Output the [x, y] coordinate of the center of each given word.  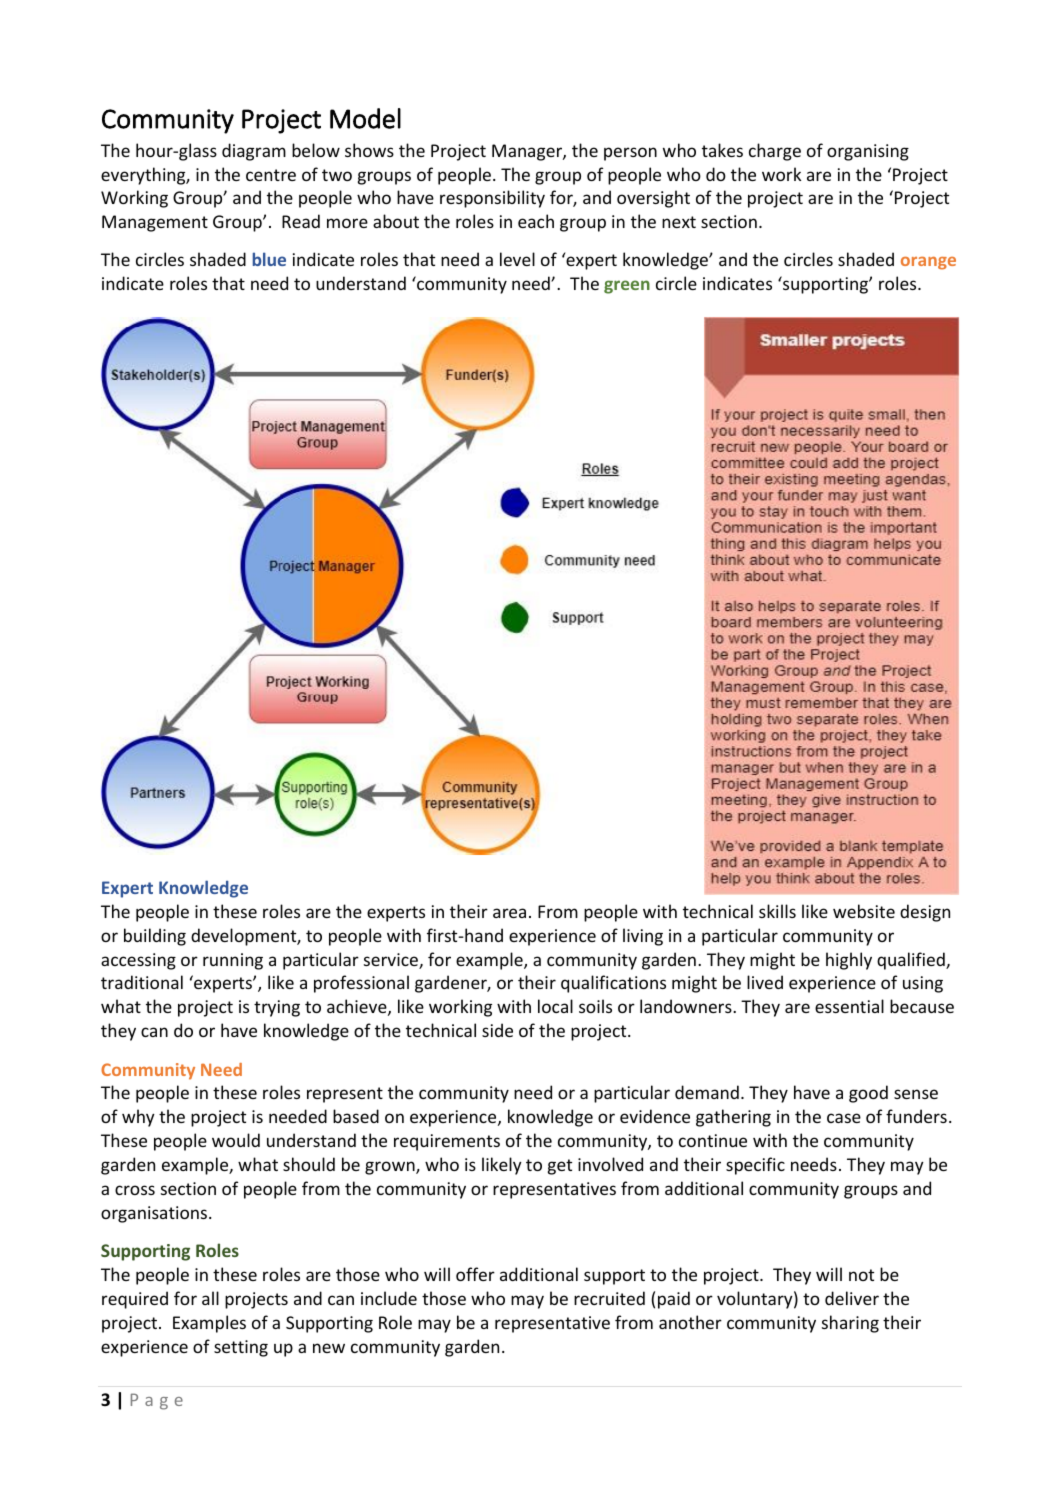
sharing [850, 1324]
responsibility [492, 199]
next [679, 222]
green [627, 287]
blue [269, 259]
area [509, 913]
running [233, 961]
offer [475, 1274]
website [864, 911]
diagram [254, 152]
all [210, 1298]
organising [868, 152]
